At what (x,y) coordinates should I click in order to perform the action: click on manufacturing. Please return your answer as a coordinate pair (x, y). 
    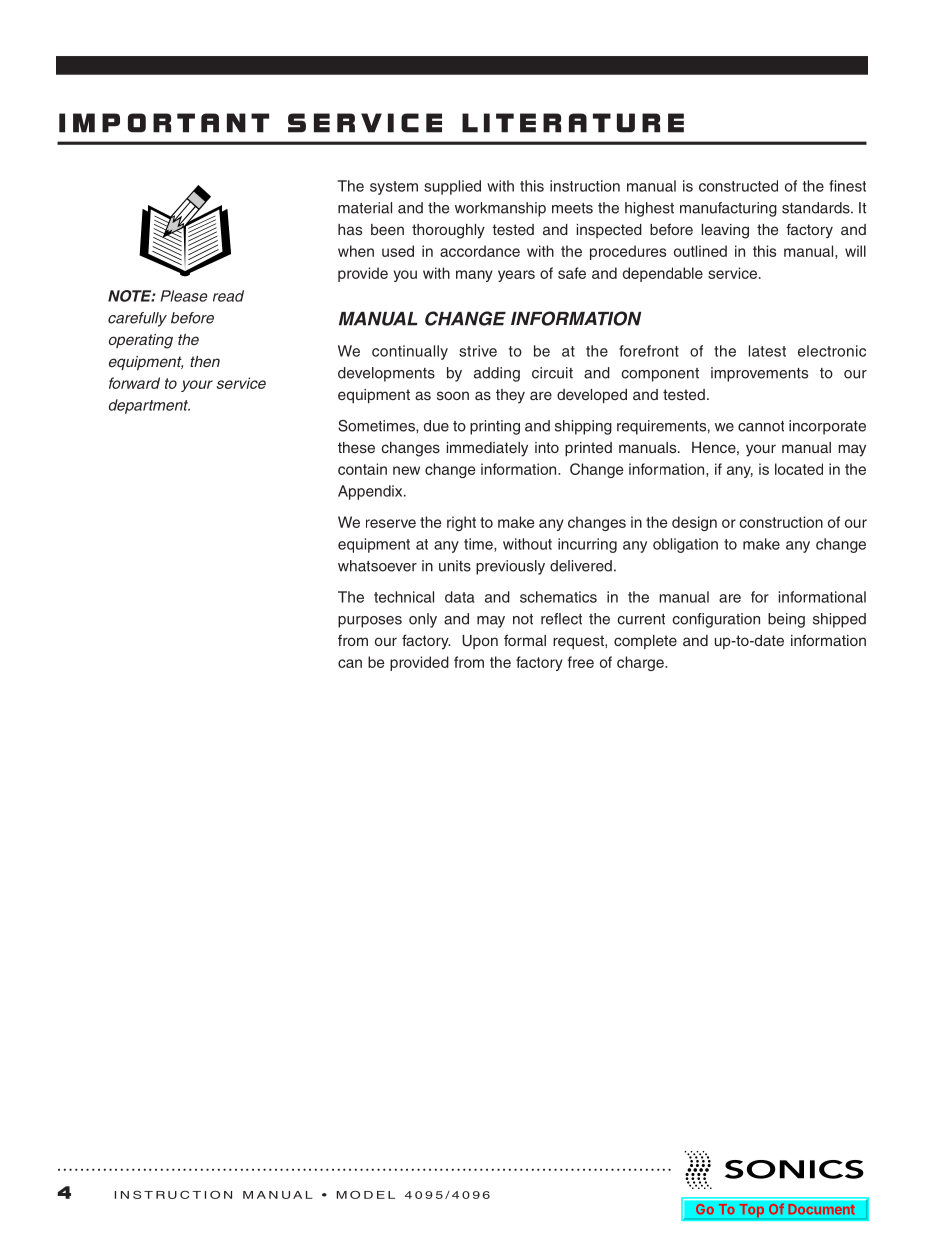
    Looking at the image, I should click on (728, 209).
